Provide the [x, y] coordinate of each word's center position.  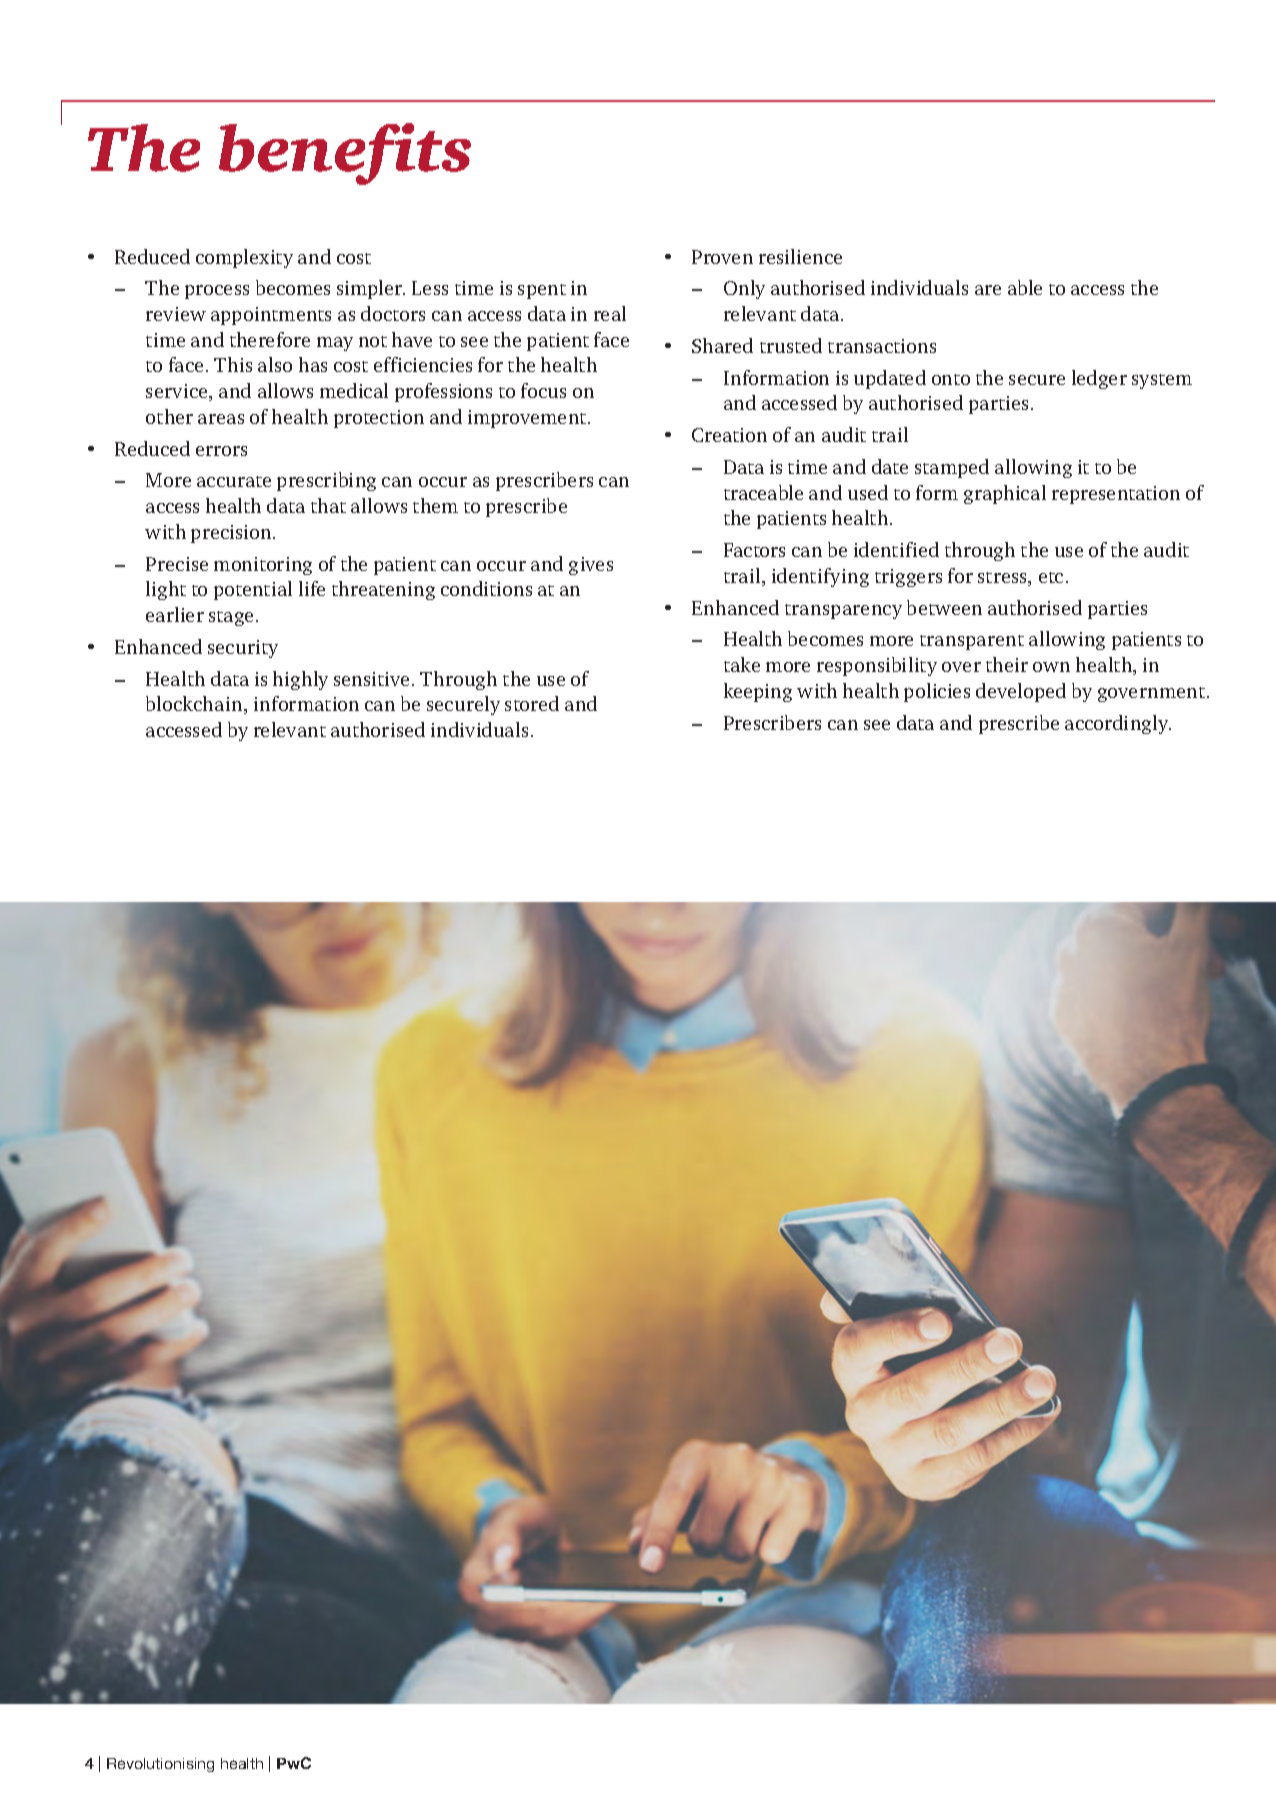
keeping [758, 692]
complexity [244, 258]
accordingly [1118, 724]
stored [532, 703]
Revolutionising [160, 1765]
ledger [1099, 379]
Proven [722, 257]
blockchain [195, 705]
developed [1021, 692]
